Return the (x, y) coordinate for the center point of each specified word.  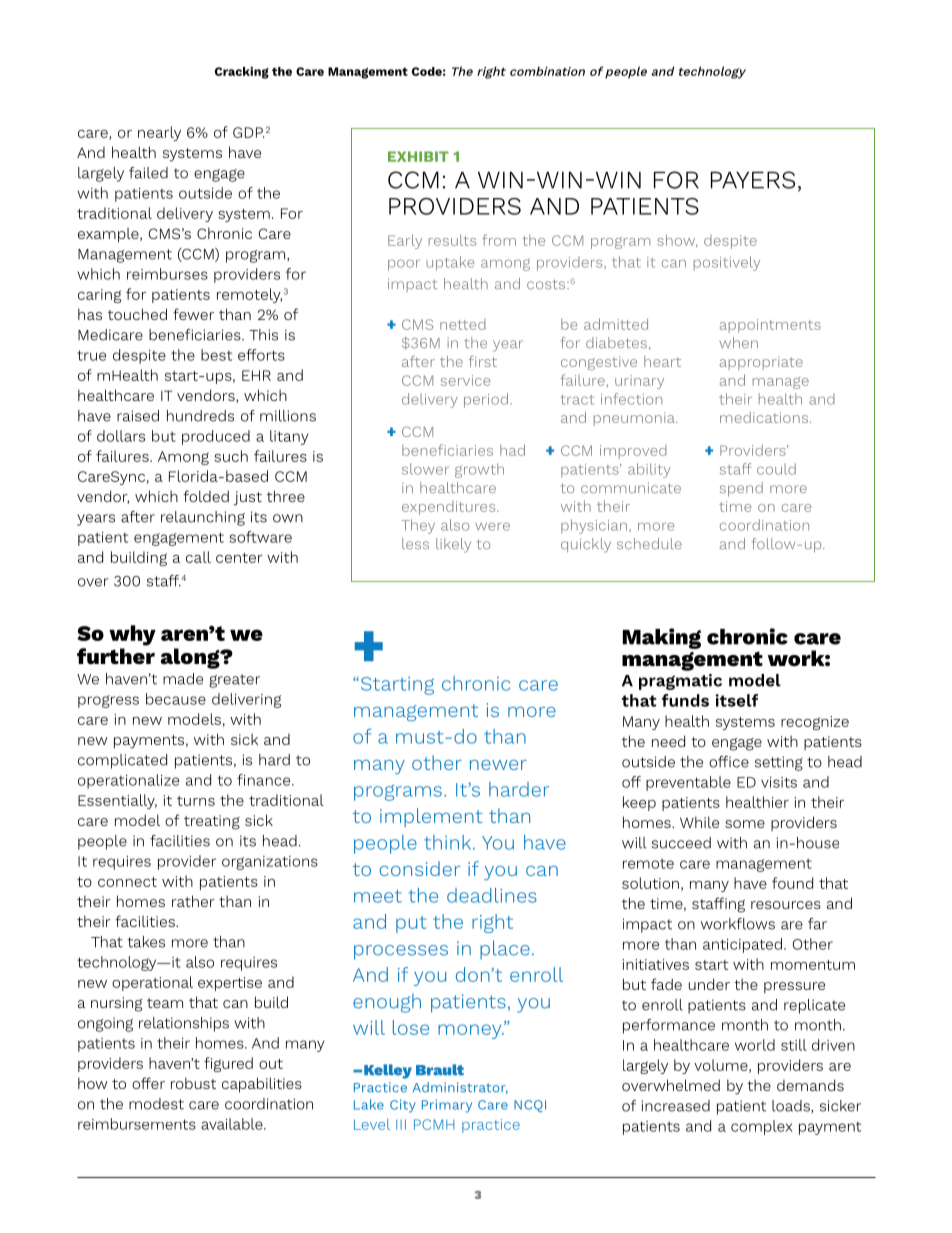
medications (764, 417)
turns (196, 801)
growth (479, 470)
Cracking (242, 73)
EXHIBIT (418, 156)
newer (498, 765)
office (729, 762)
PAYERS (753, 180)
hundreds (200, 416)
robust (193, 1083)
